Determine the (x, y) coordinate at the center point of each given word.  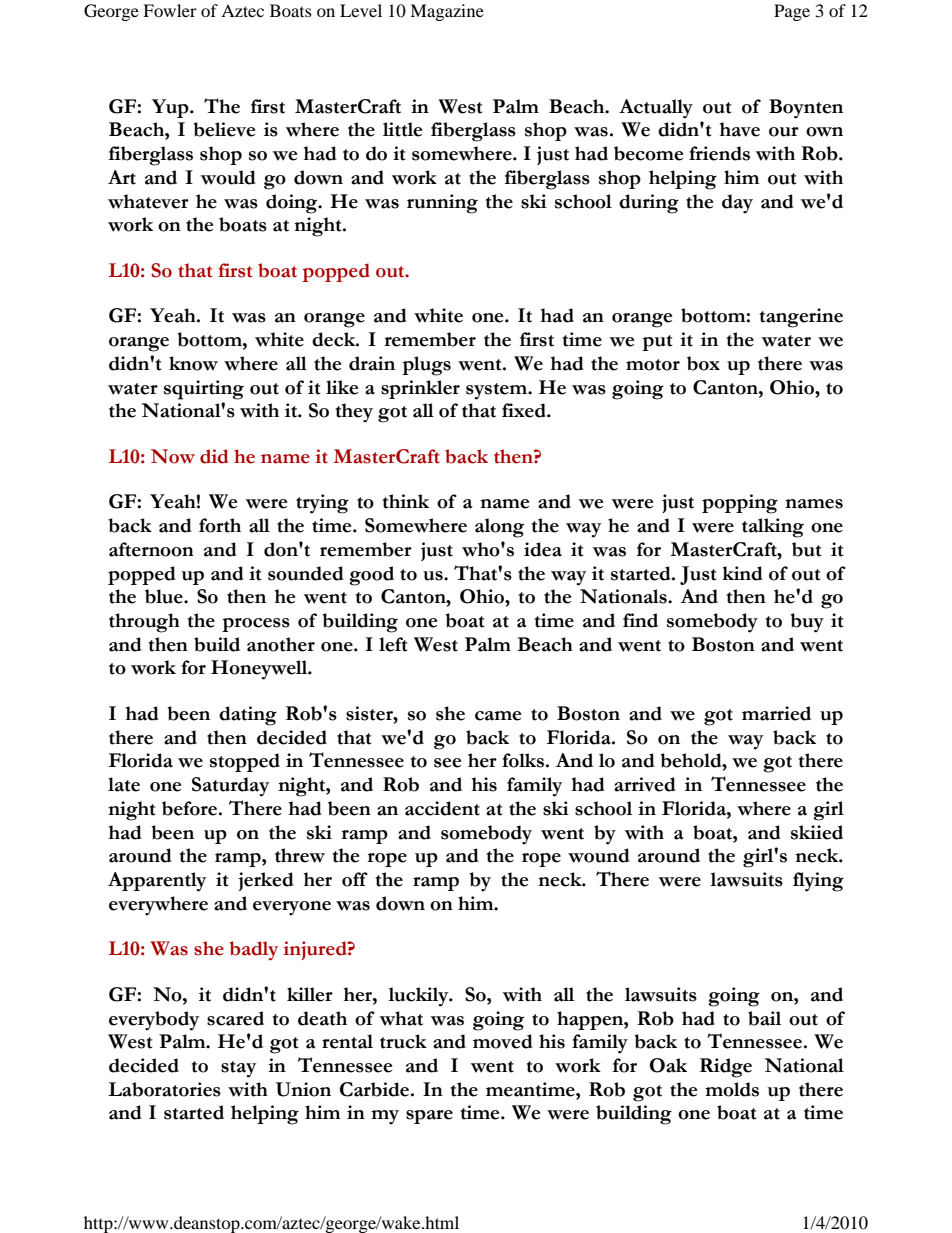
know (193, 363)
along (499, 528)
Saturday (230, 787)
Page (792, 12)
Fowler (170, 10)
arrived (645, 784)
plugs (426, 366)
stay (238, 1069)
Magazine (447, 12)
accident (442, 808)
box (703, 363)
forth (220, 525)
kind (742, 573)
